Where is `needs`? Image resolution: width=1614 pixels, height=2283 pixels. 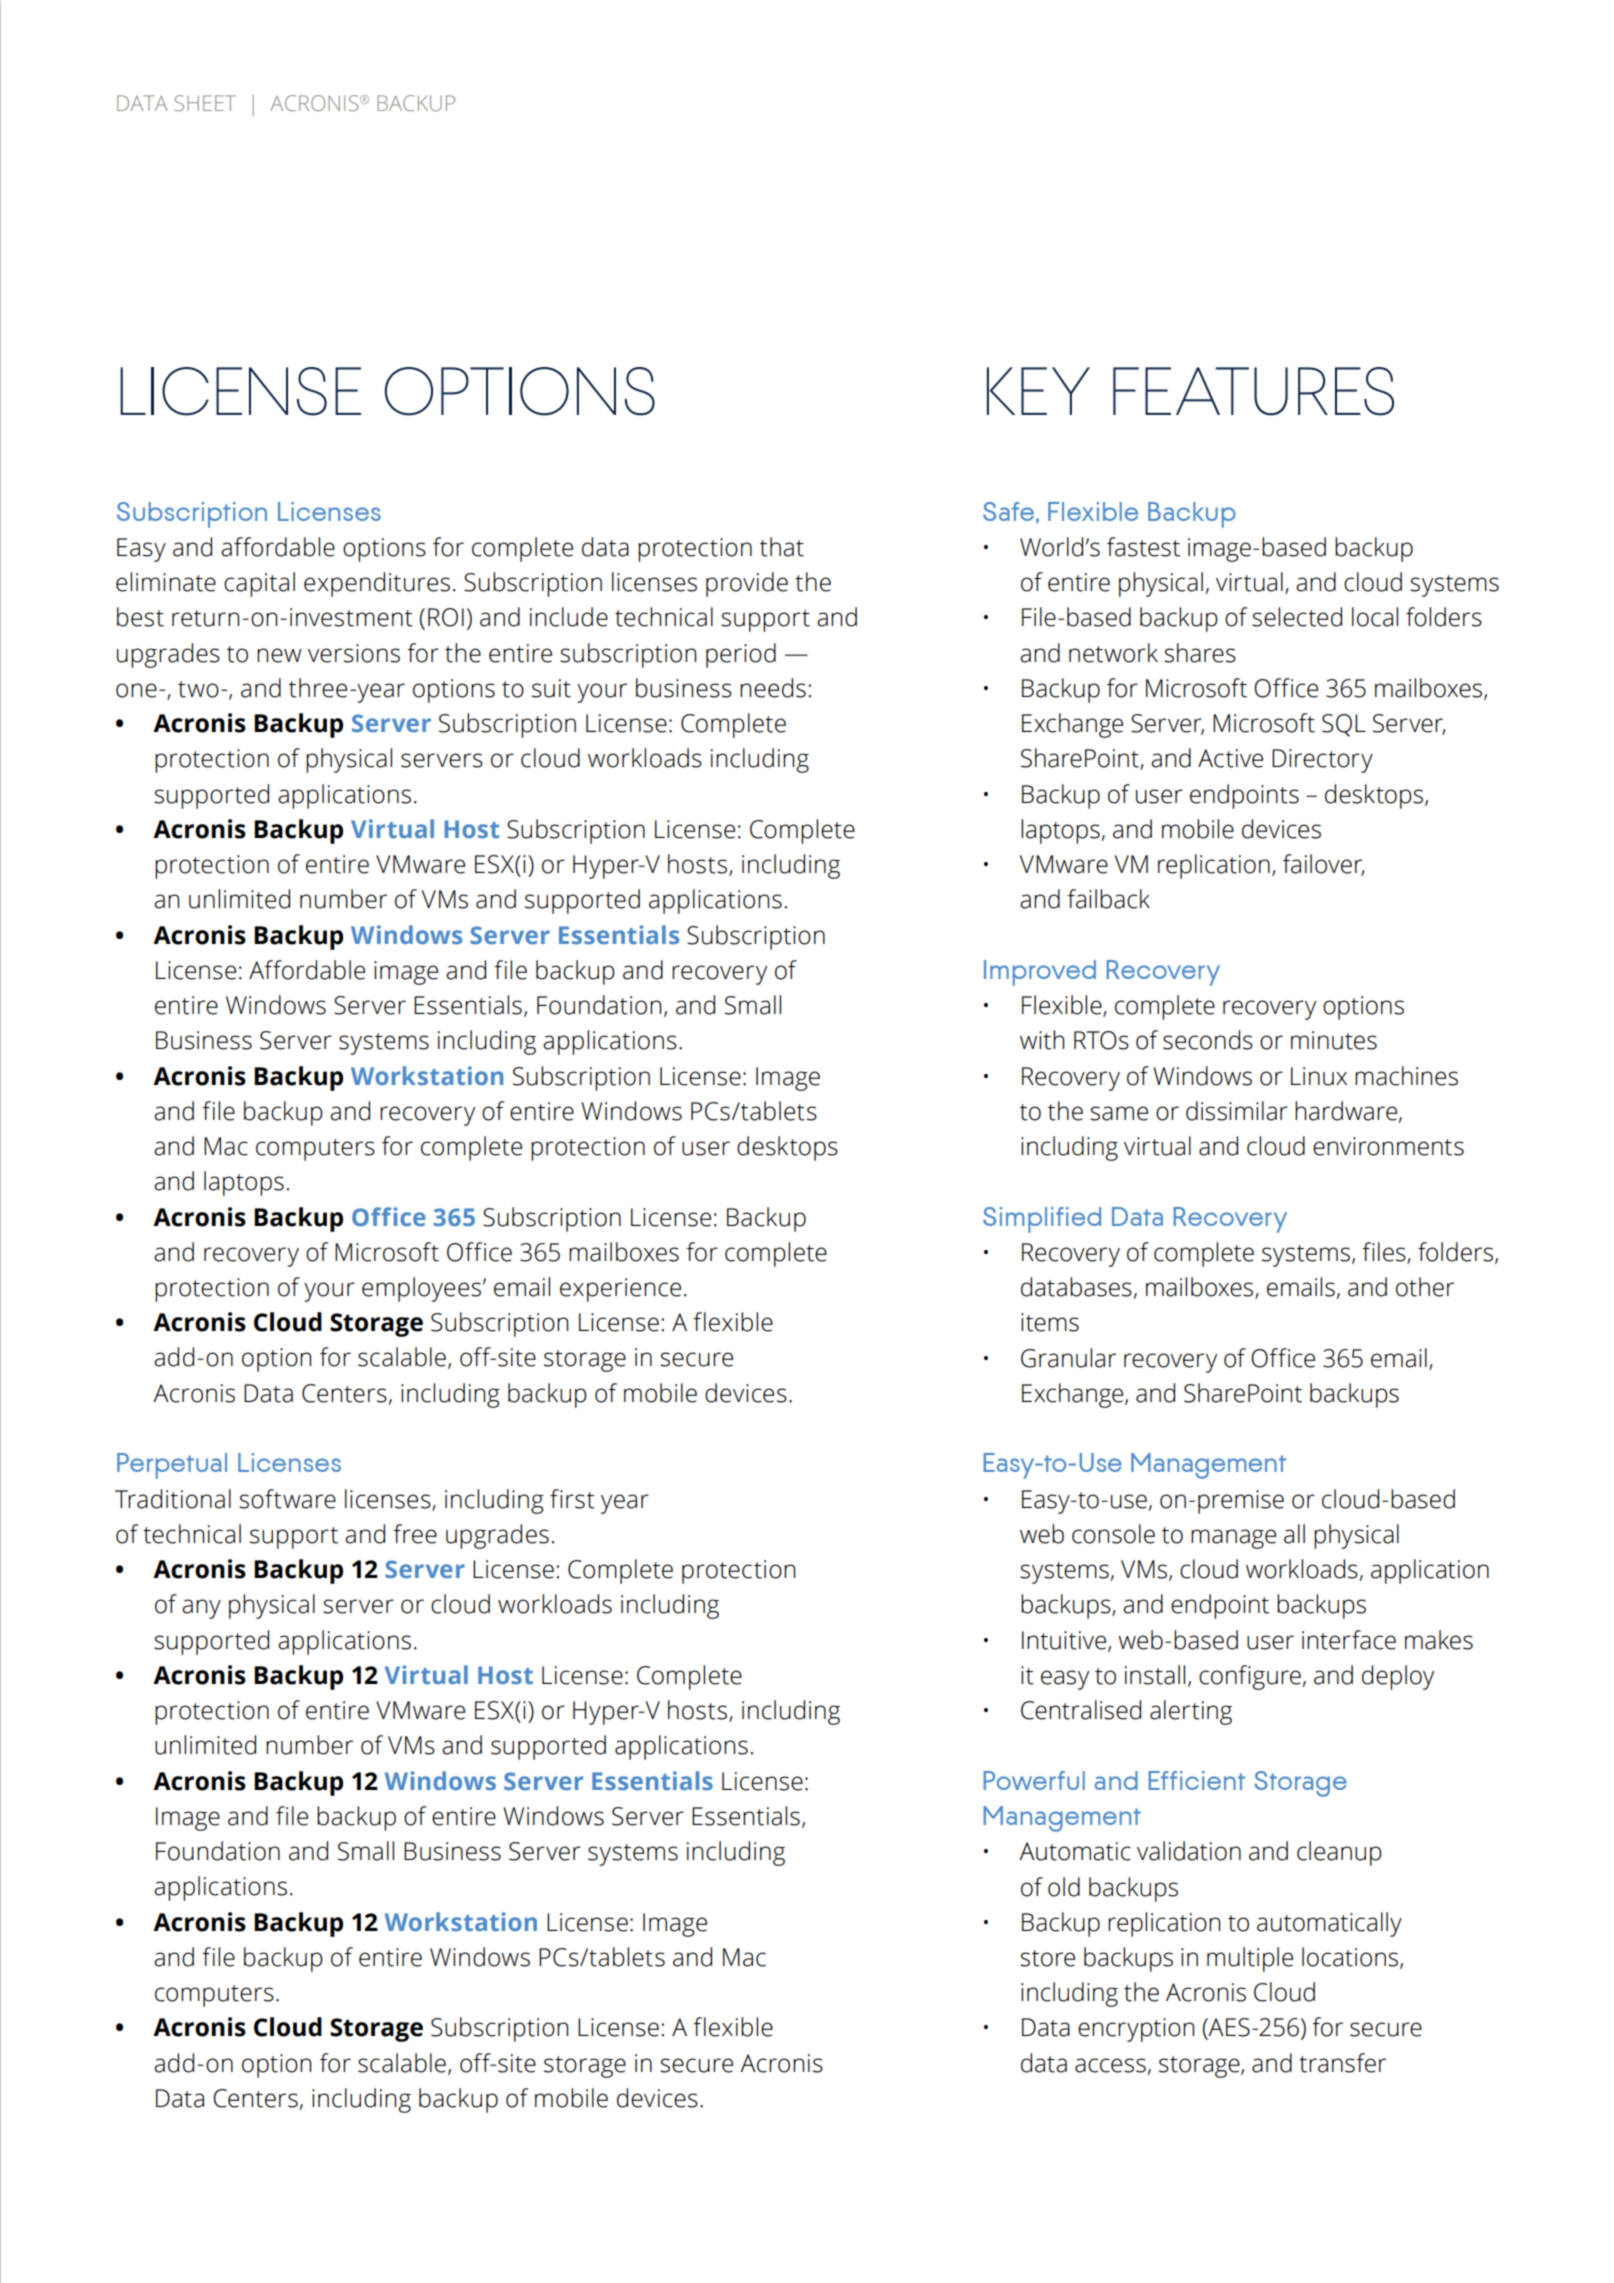
needs is located at coordinates (773, 688).
